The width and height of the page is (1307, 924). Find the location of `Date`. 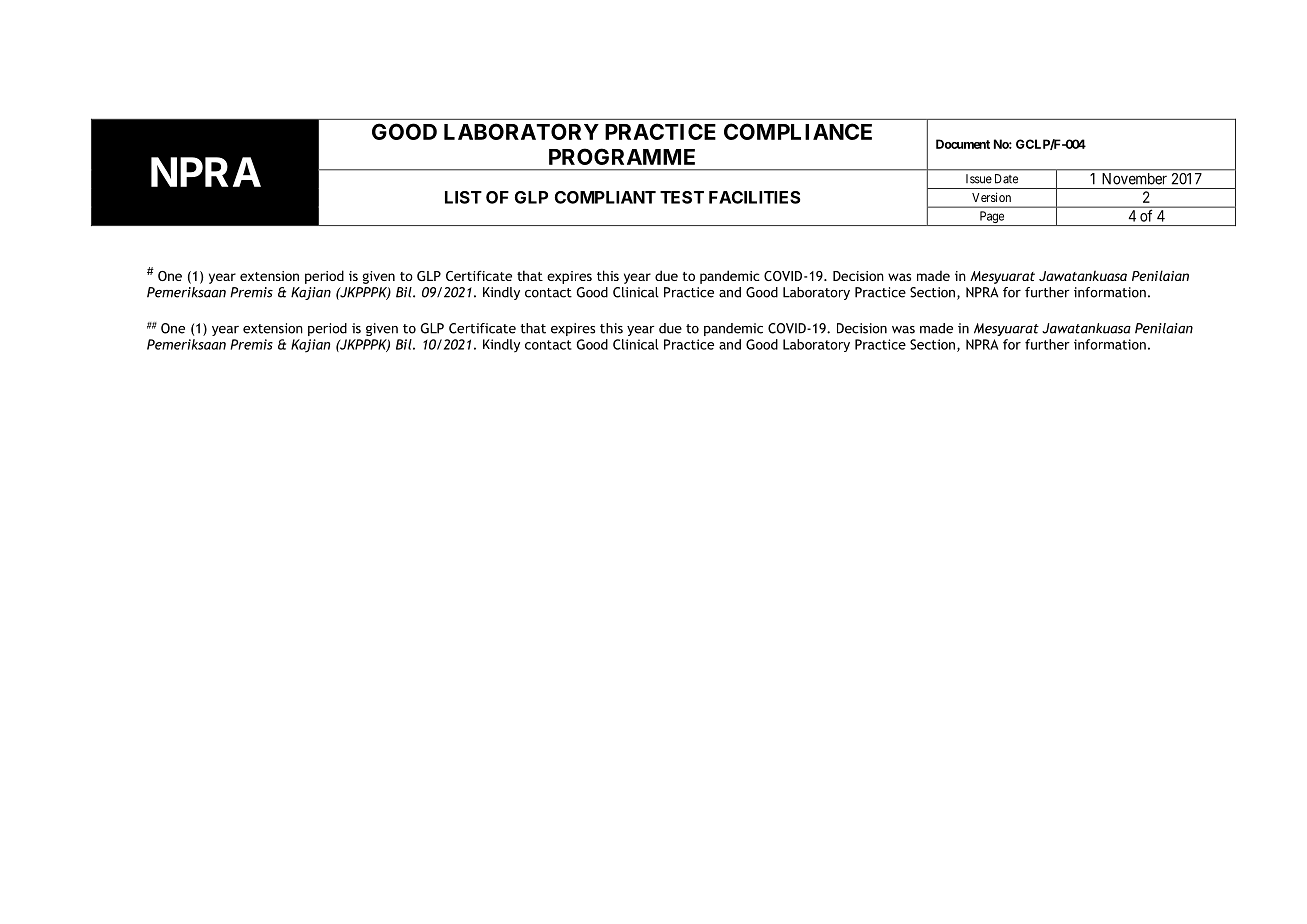

Date is located at coordinates (1006, 179).
